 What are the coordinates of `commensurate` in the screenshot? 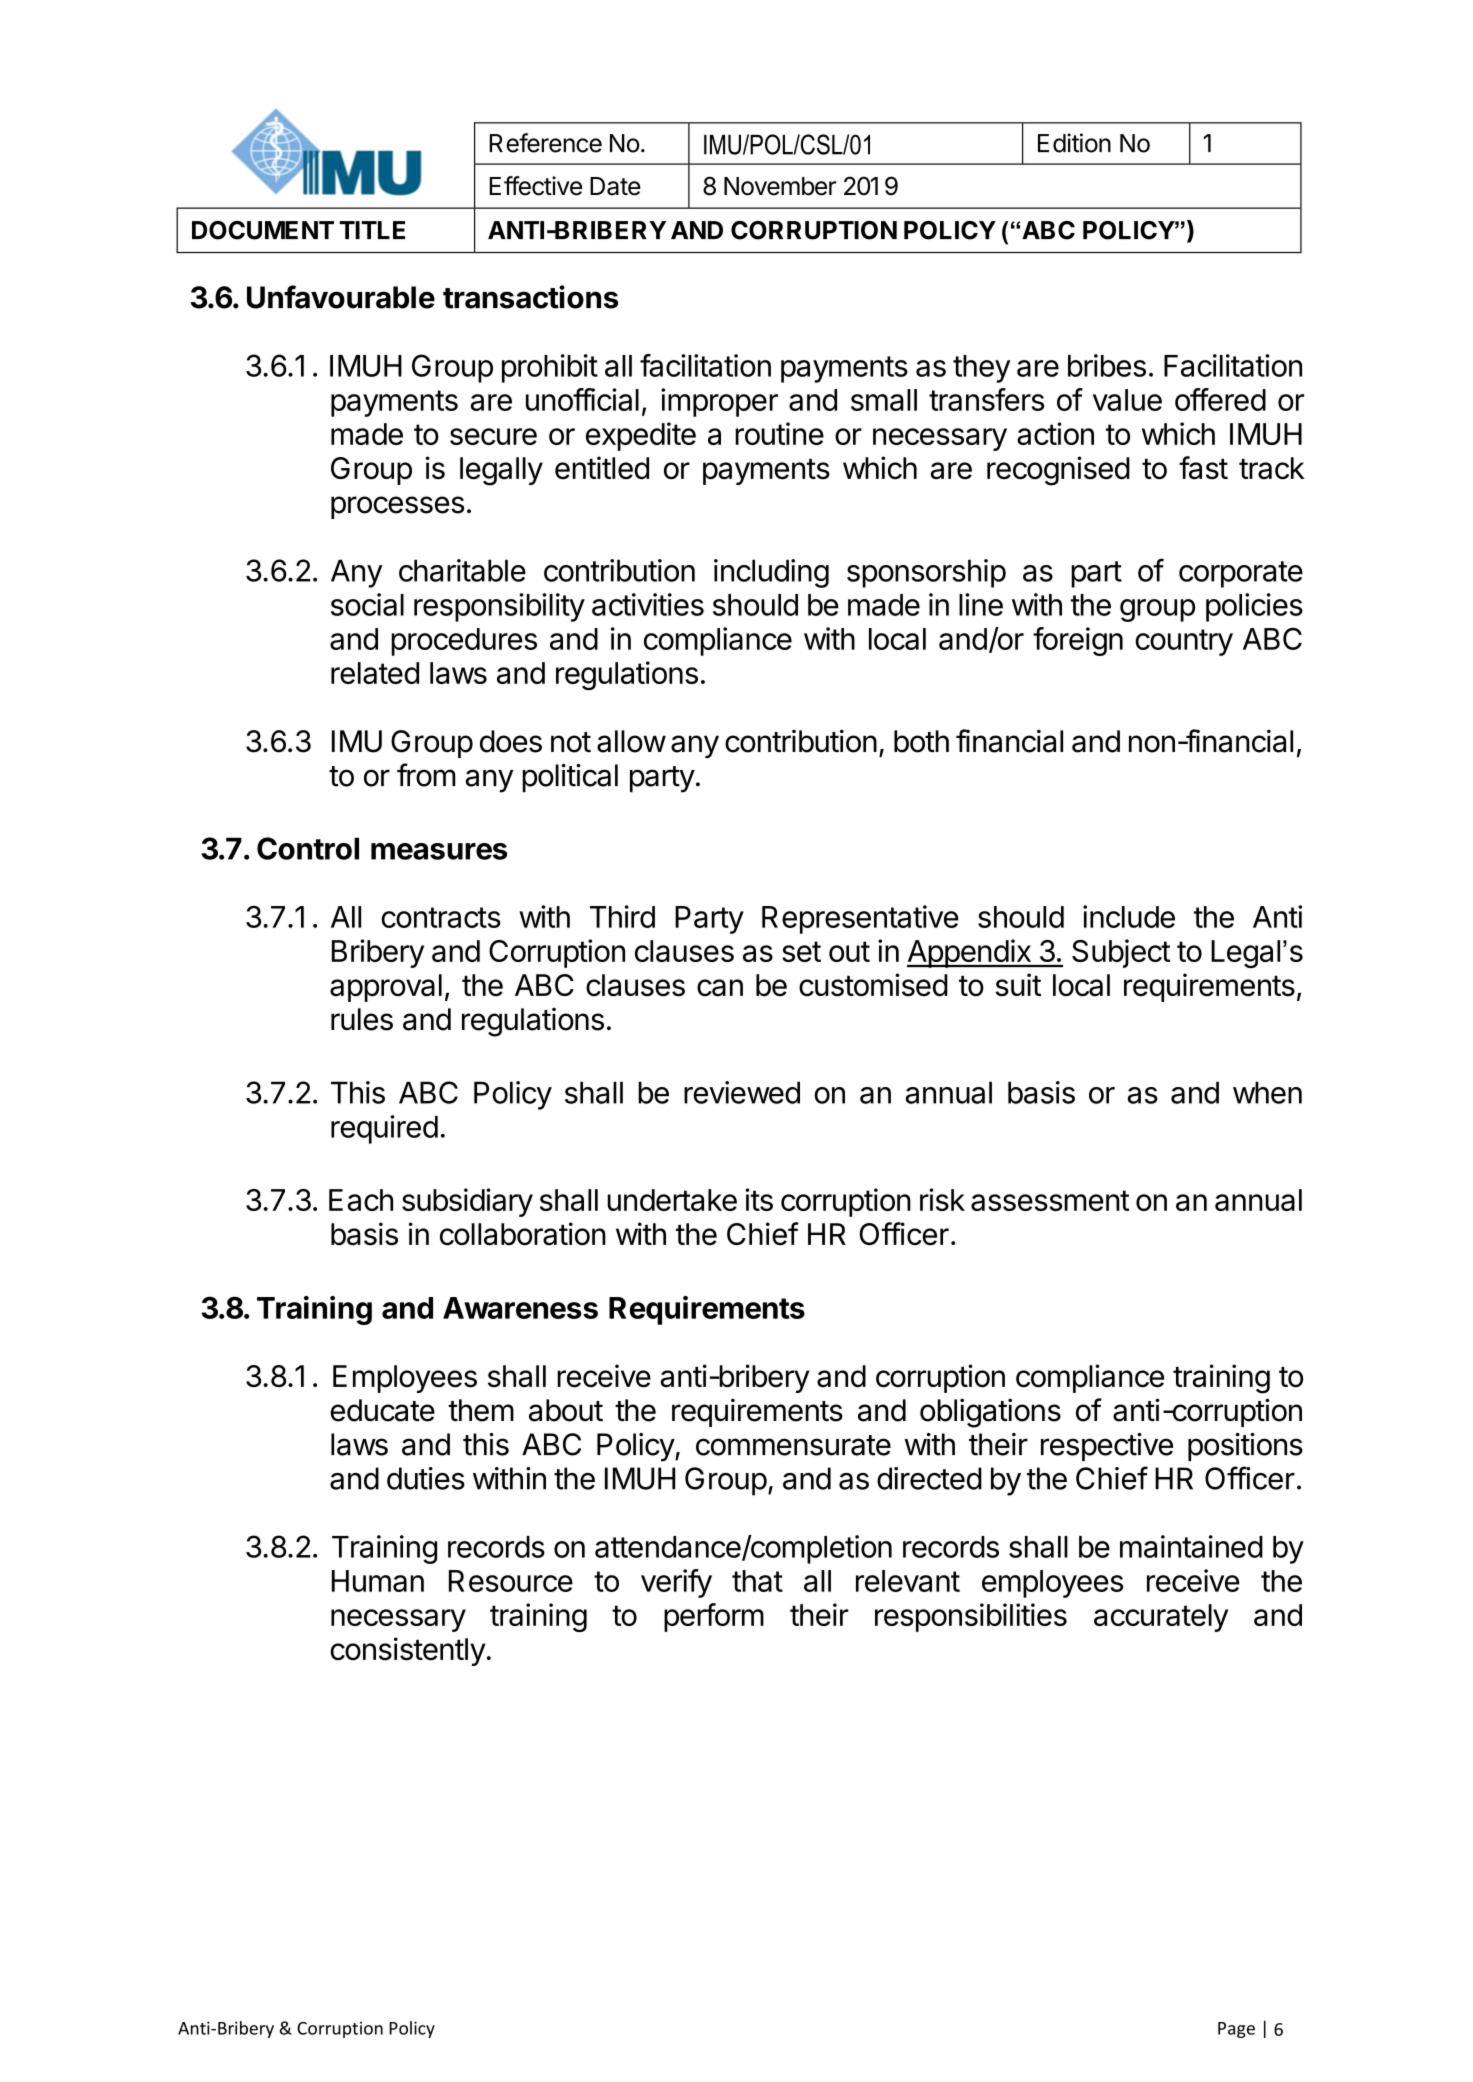 It's located at (793, 1445).
